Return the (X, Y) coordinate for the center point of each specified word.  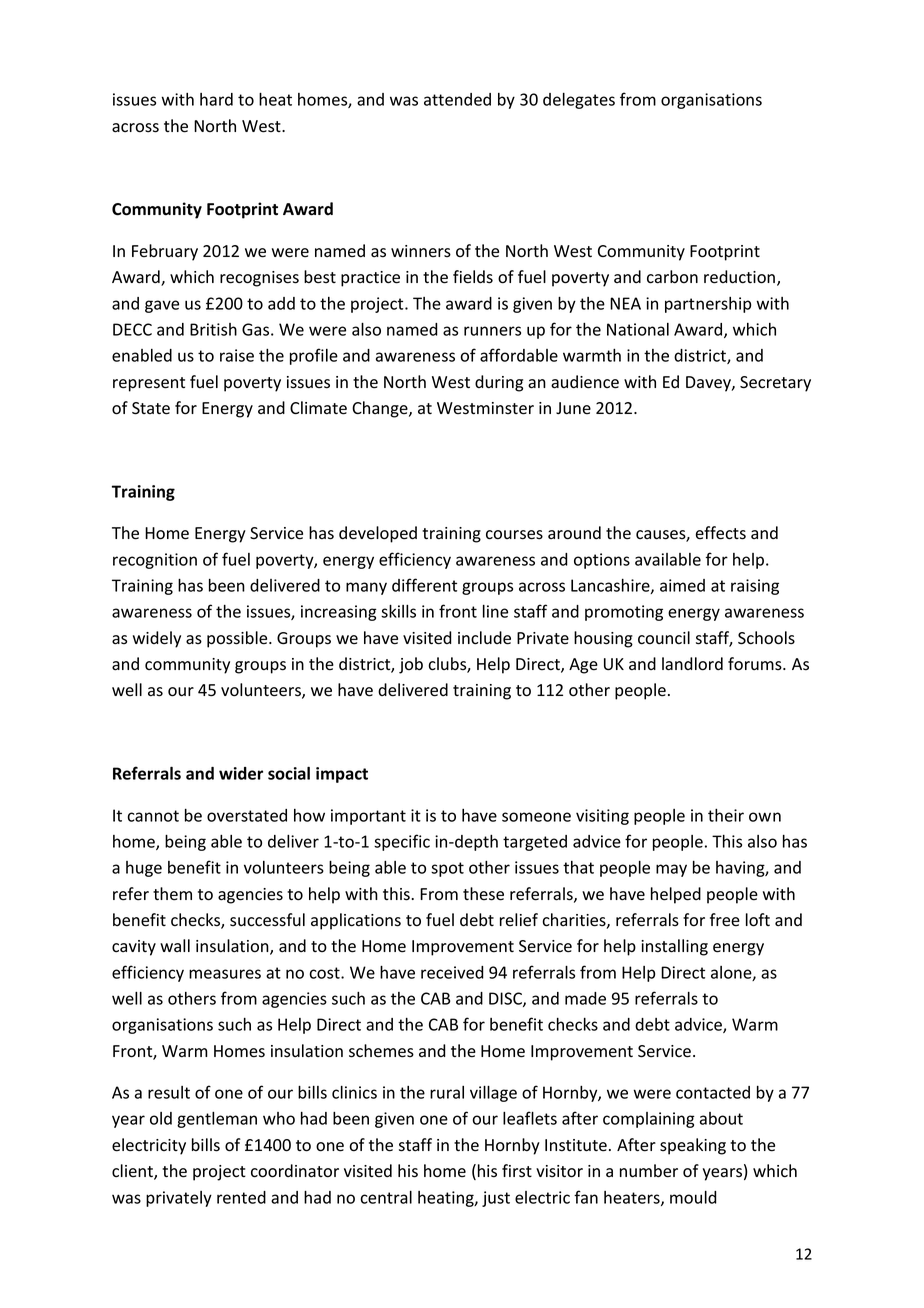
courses (514, 535)
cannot (153, 816)
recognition (155, 561)
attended (457, 99)
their (726, 815)
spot (447, 869)
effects (721, 533)
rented (241, 1197)
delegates (579, 101)
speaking (693, 1146)
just (496, 1199)
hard (216, 99)
